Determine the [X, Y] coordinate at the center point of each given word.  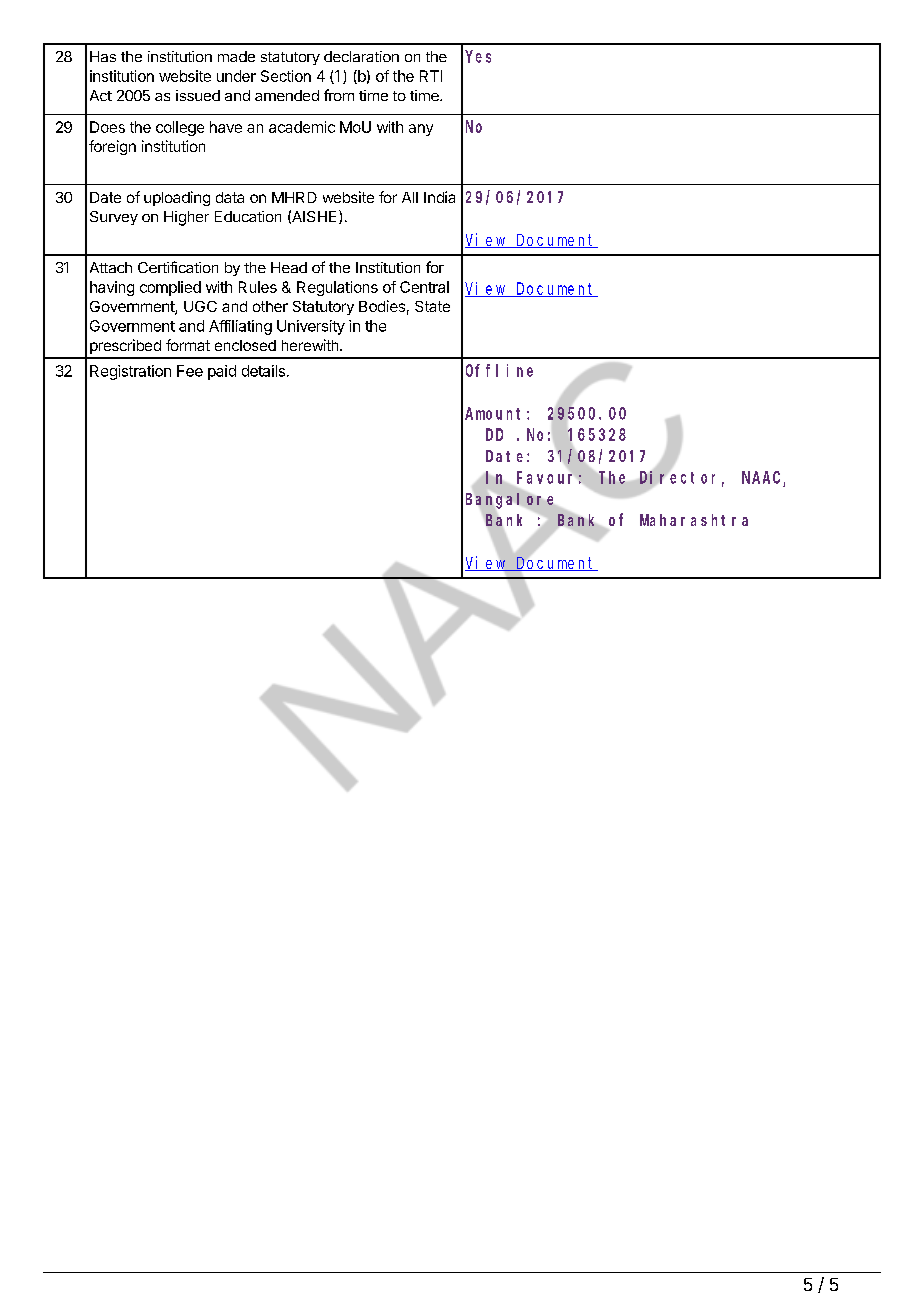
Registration [130, 372]
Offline [499, 370]
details [265, 371]
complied [170, 288]
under [236, 76]
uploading [177, 198]
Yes [478, 56]
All [410, 197]
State [432, 306]
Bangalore [509, 501]
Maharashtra [694, 520]
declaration [361, 56]
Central [424, 287]
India [439, 197]
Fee [190, 371]
